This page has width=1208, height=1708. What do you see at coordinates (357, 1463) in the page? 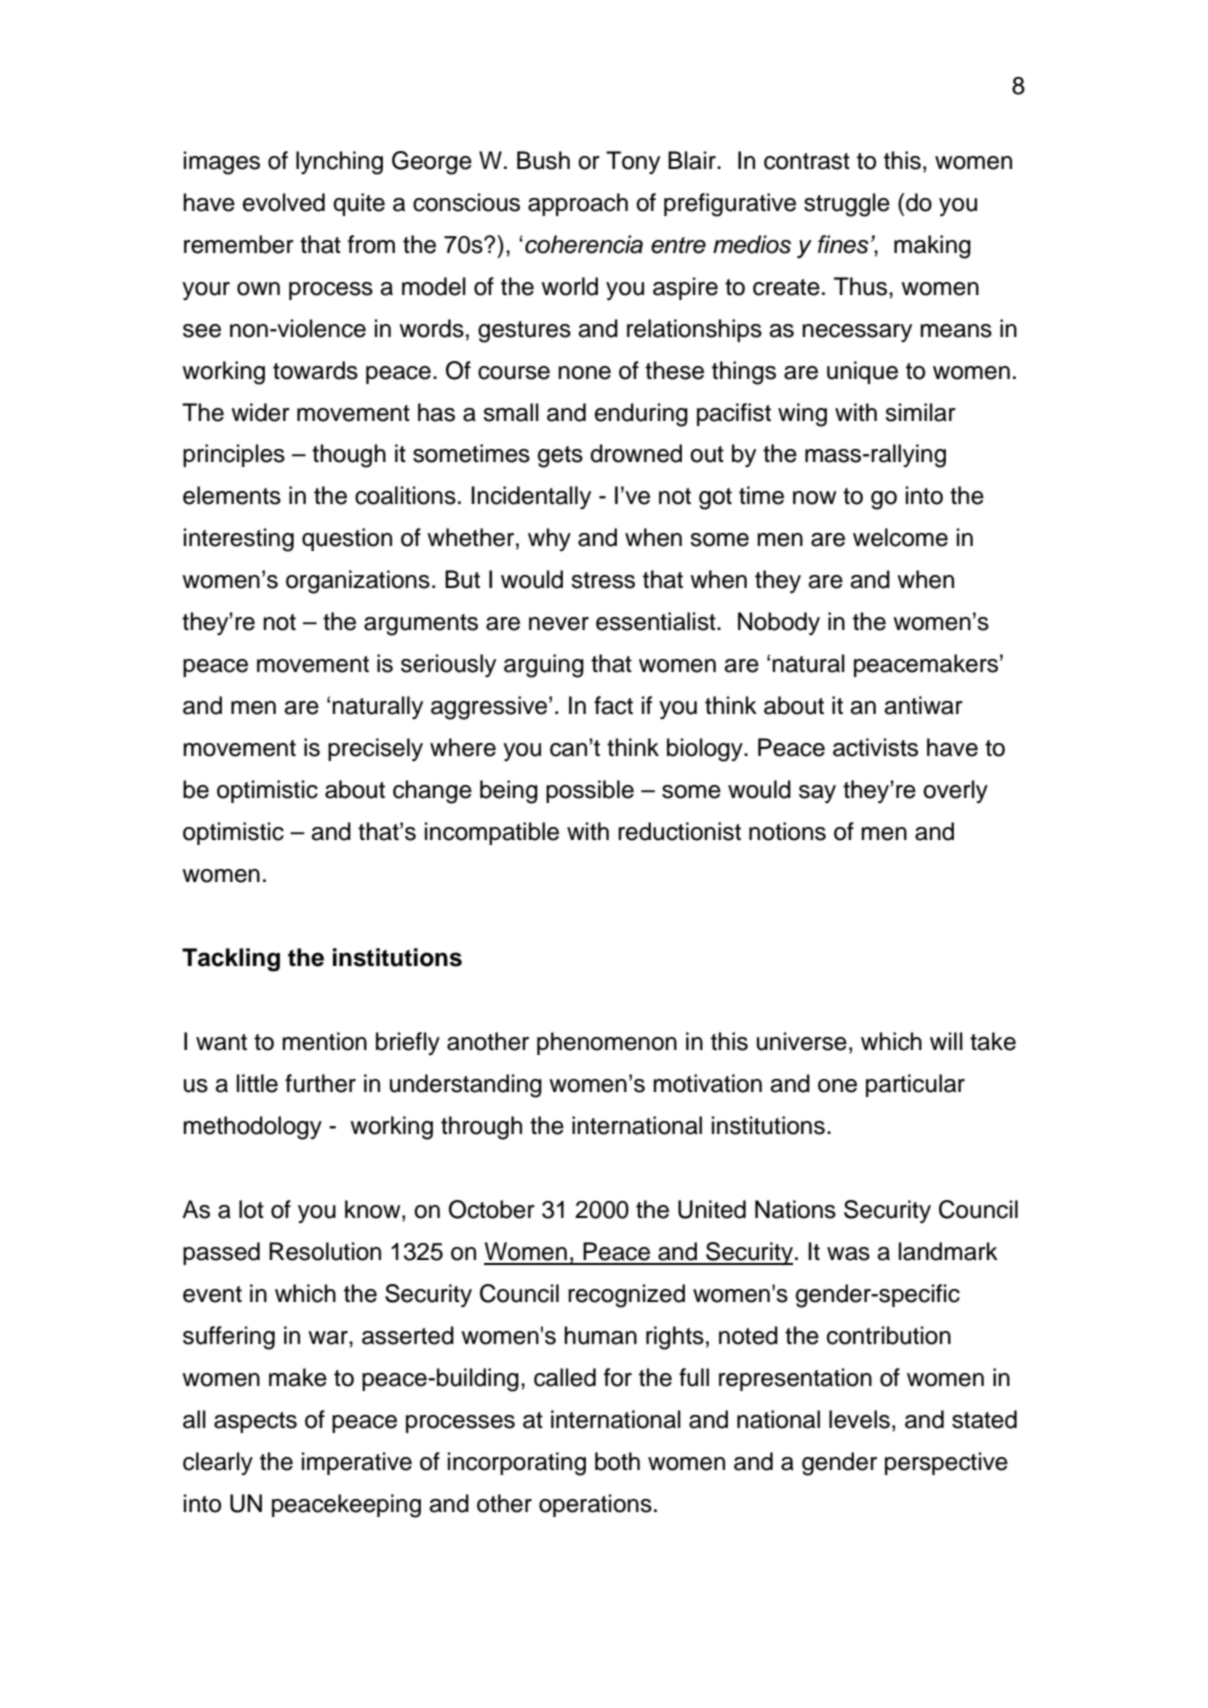
I see `imperative` at bounding box center [357, 1463].
